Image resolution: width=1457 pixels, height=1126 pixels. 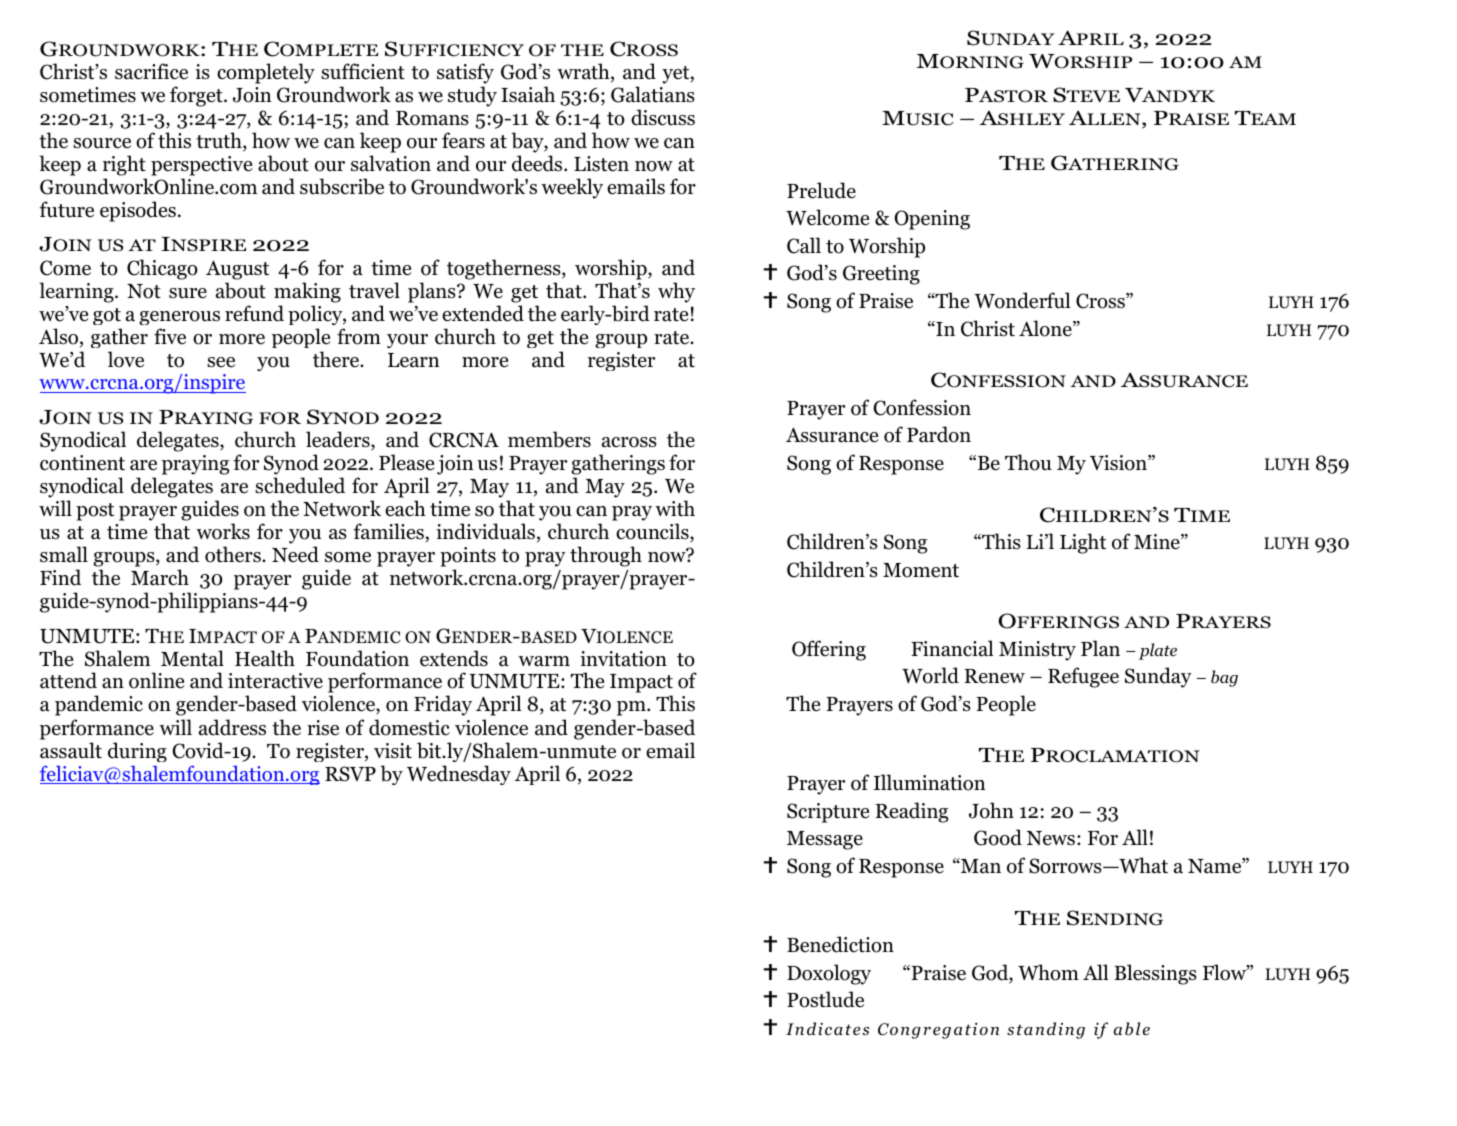 I want to click on see, so click(x=221, y=362).
